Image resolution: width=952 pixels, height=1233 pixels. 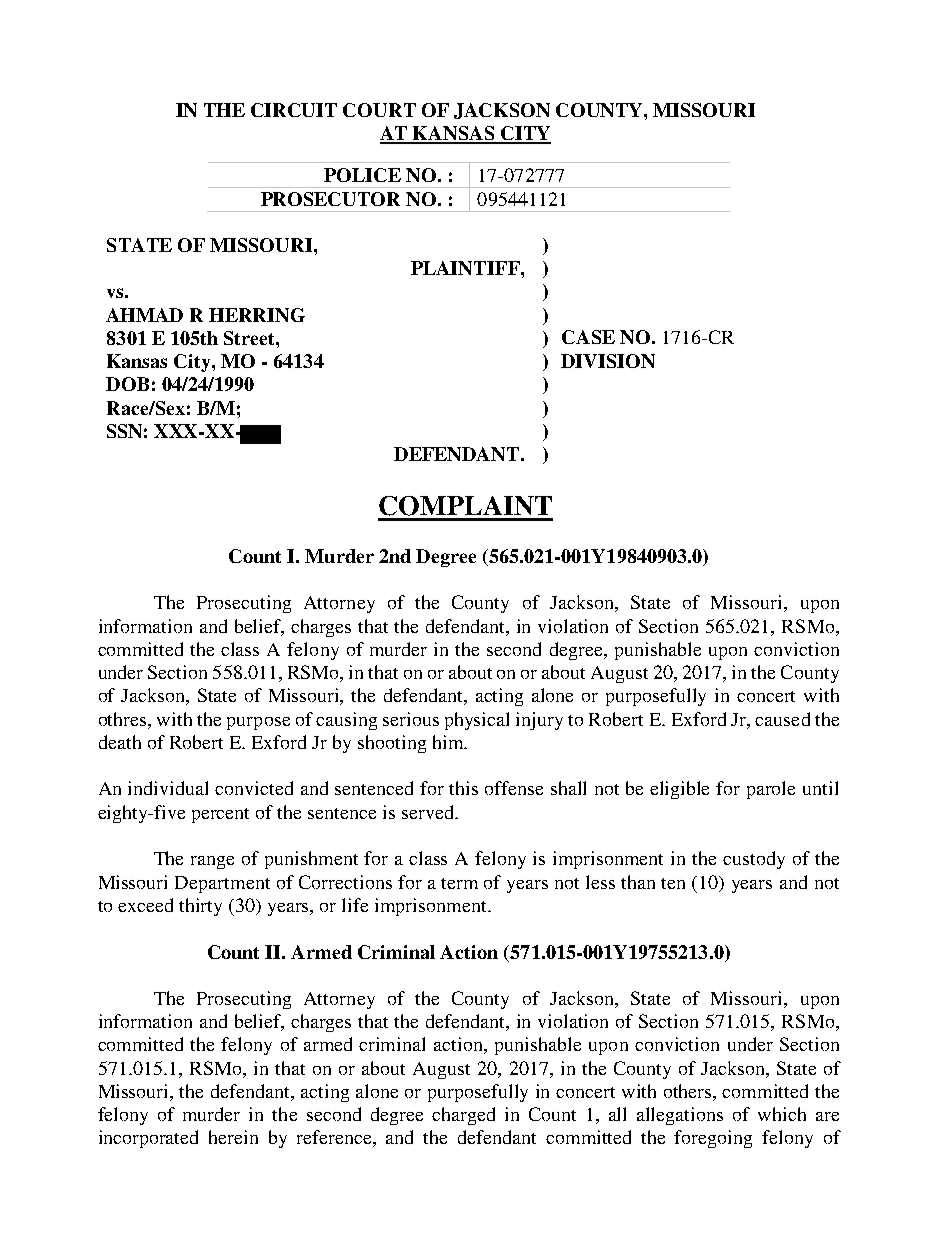 What do you see at coordinates (233, 1137) in the screenshot?
I see `herein` at bounding box center [233, 1137].
